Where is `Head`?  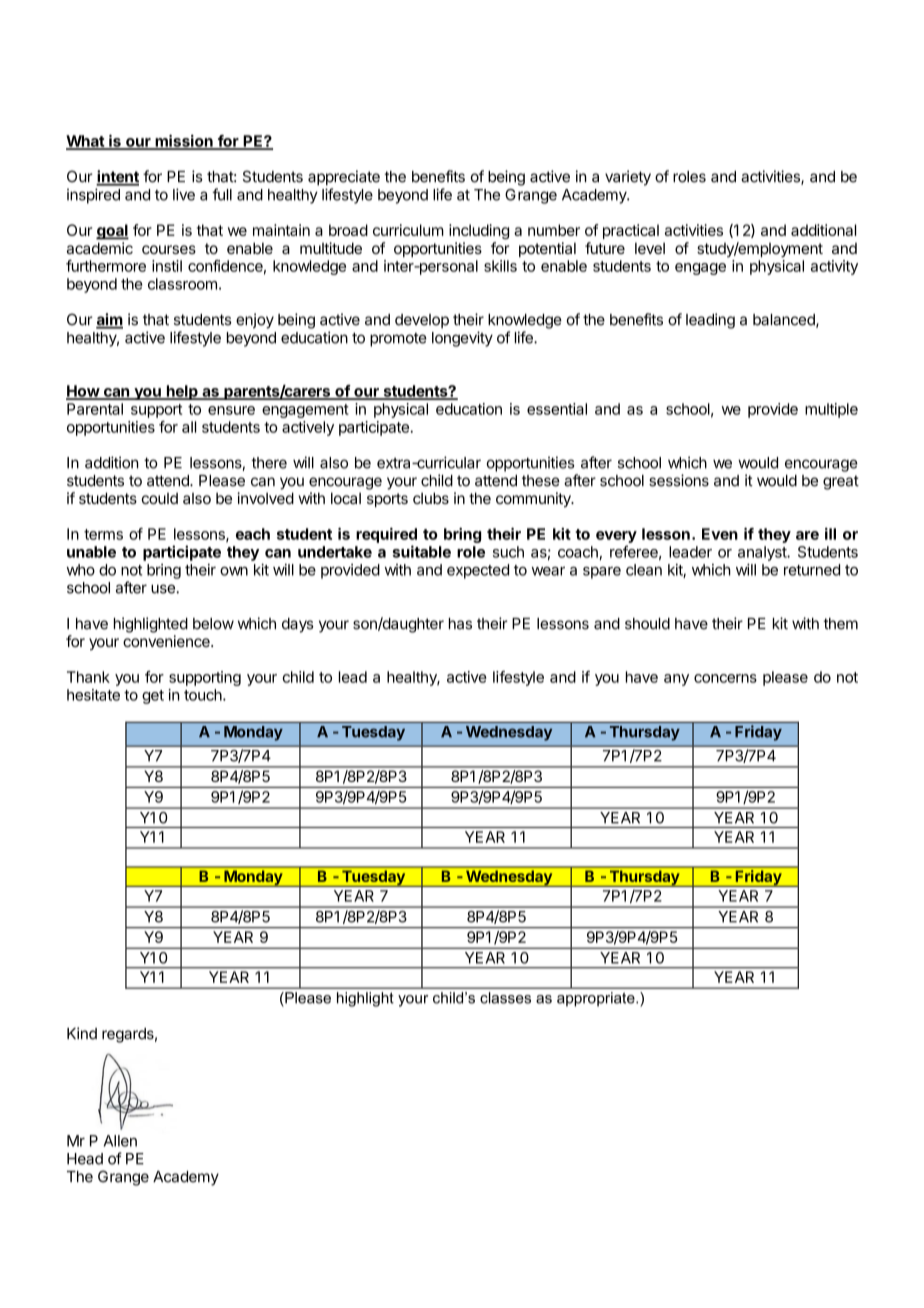 Head is located at coordinates (85, 1159).
